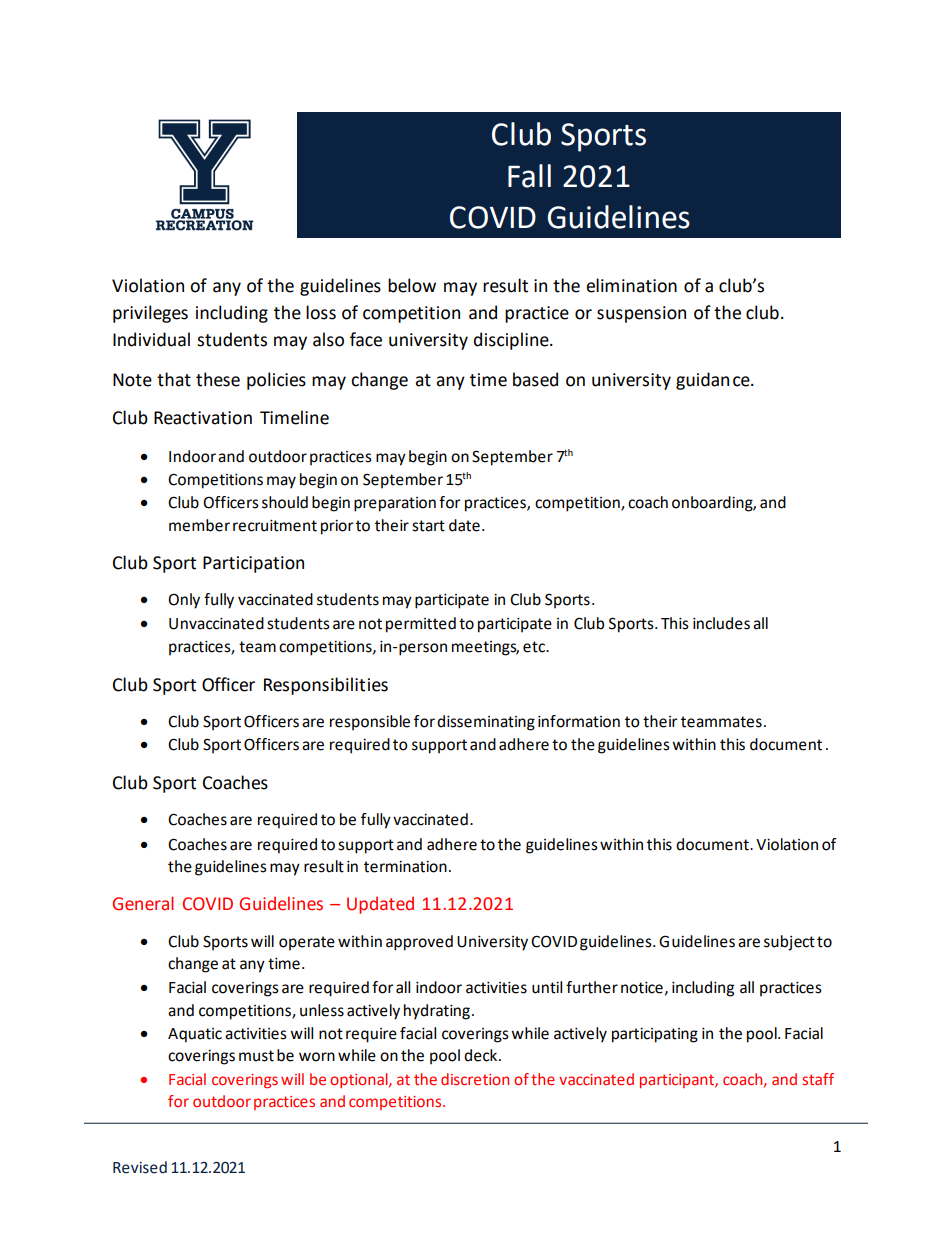 The image size is (952, 1233). I want to click on Revised, so click(140, 1167).
